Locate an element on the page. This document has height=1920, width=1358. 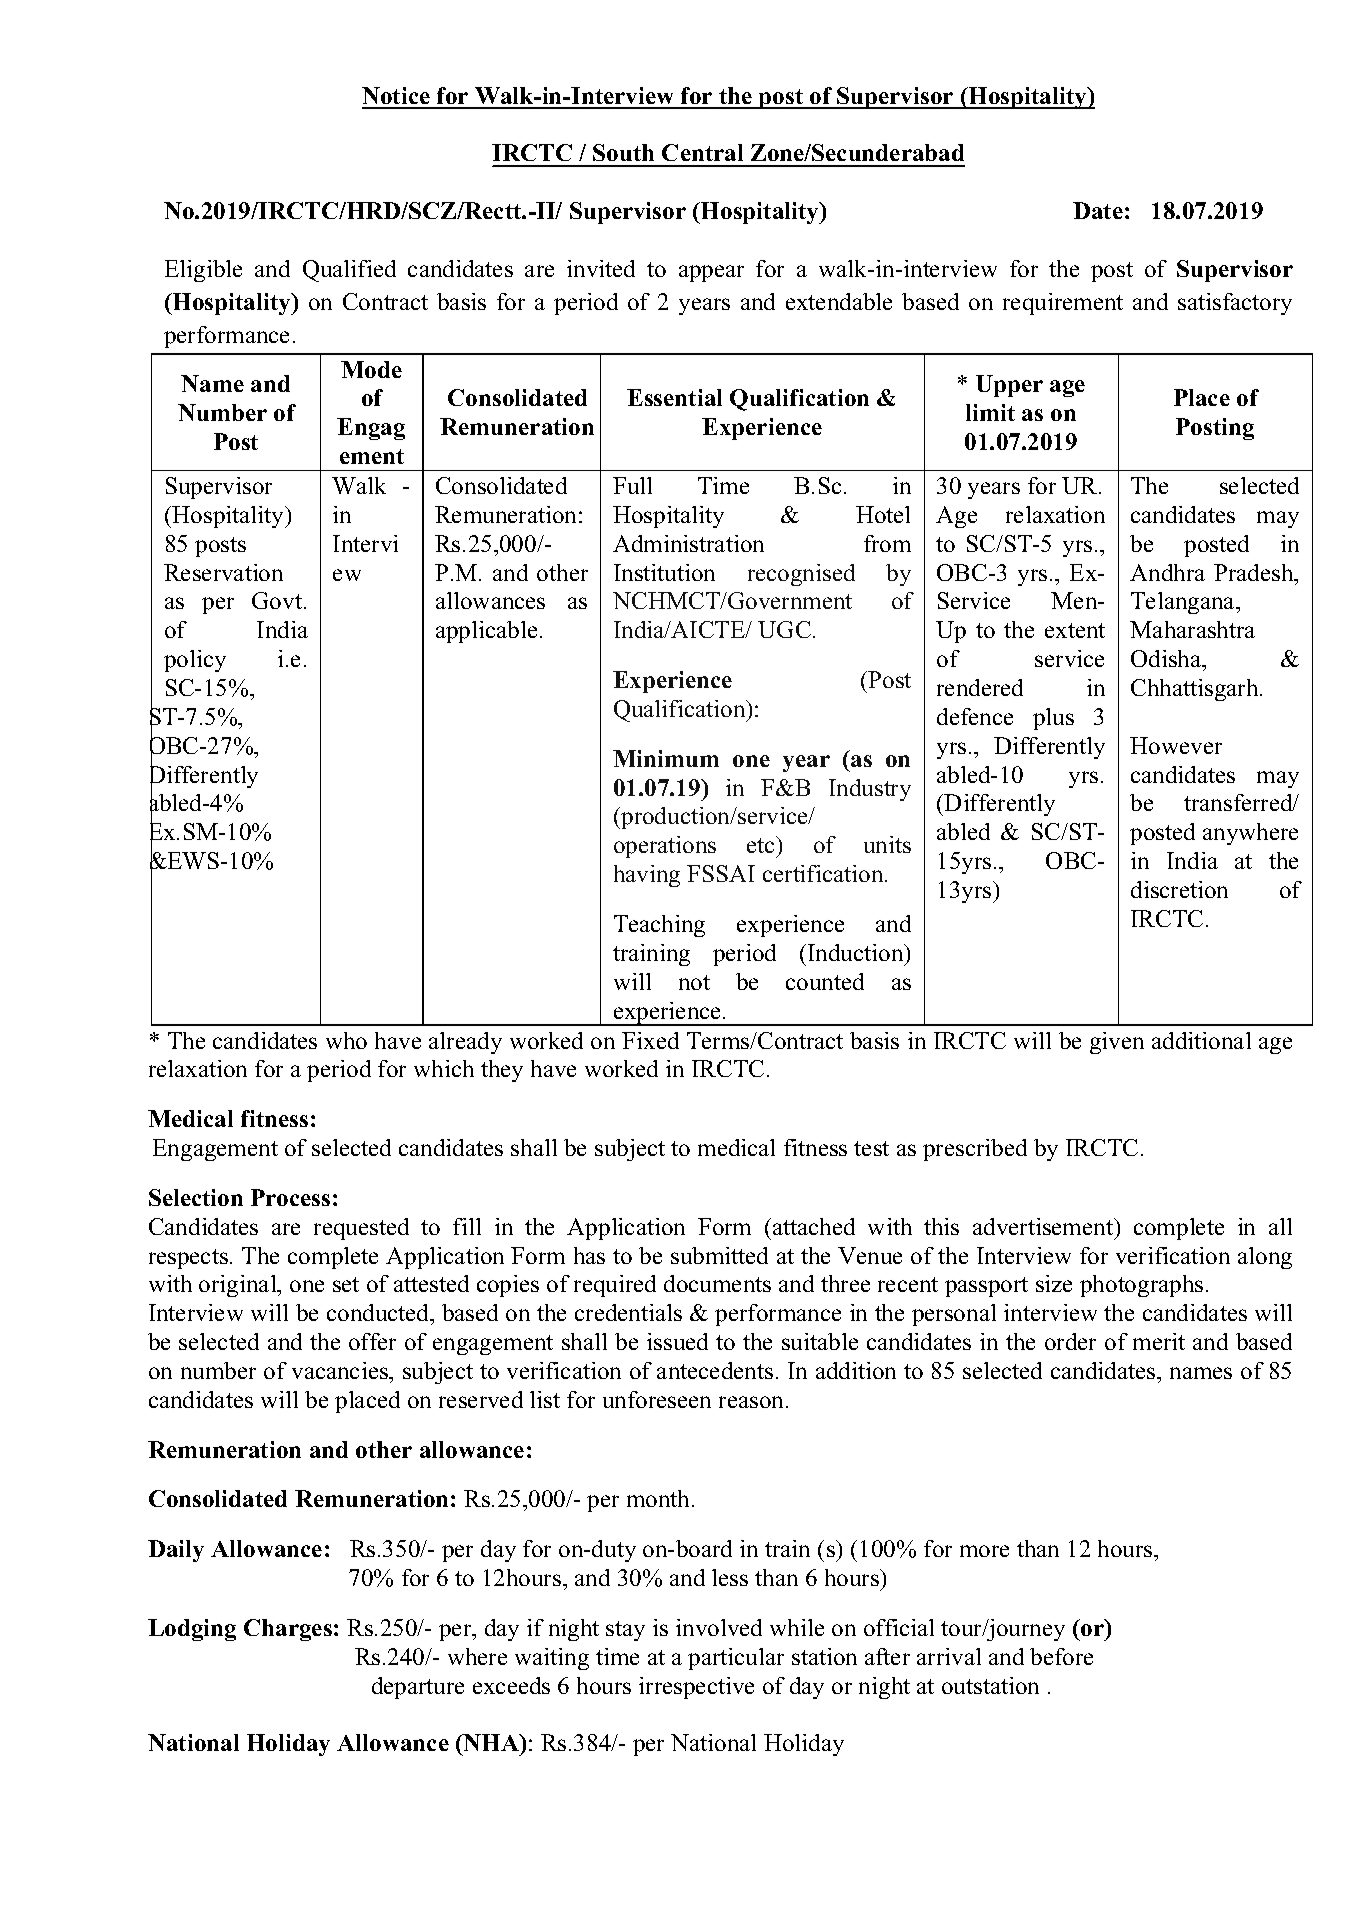
Teaching is located at coordinates (659, 926).
